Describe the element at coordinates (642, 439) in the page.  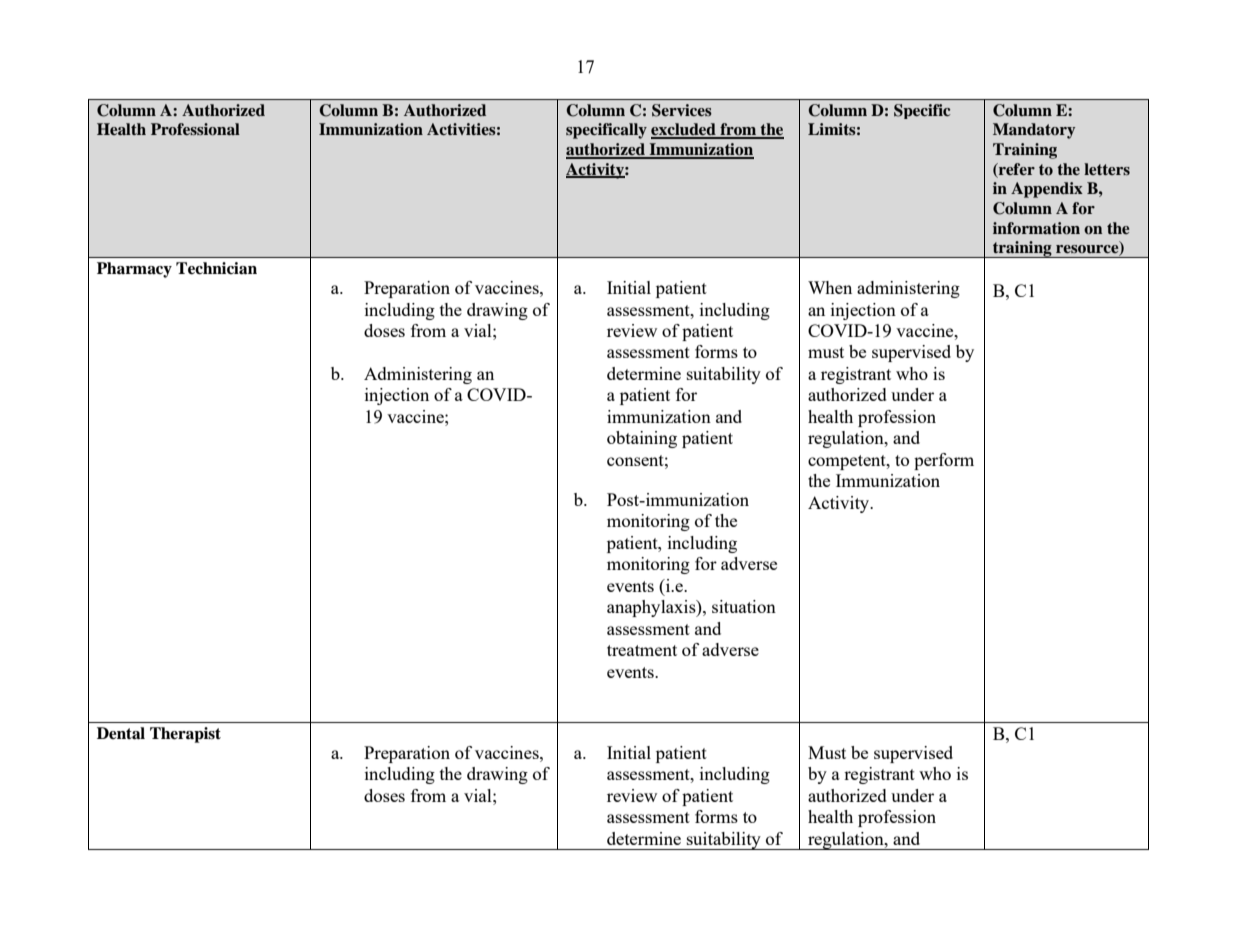
I see `obtaining` at that location.
